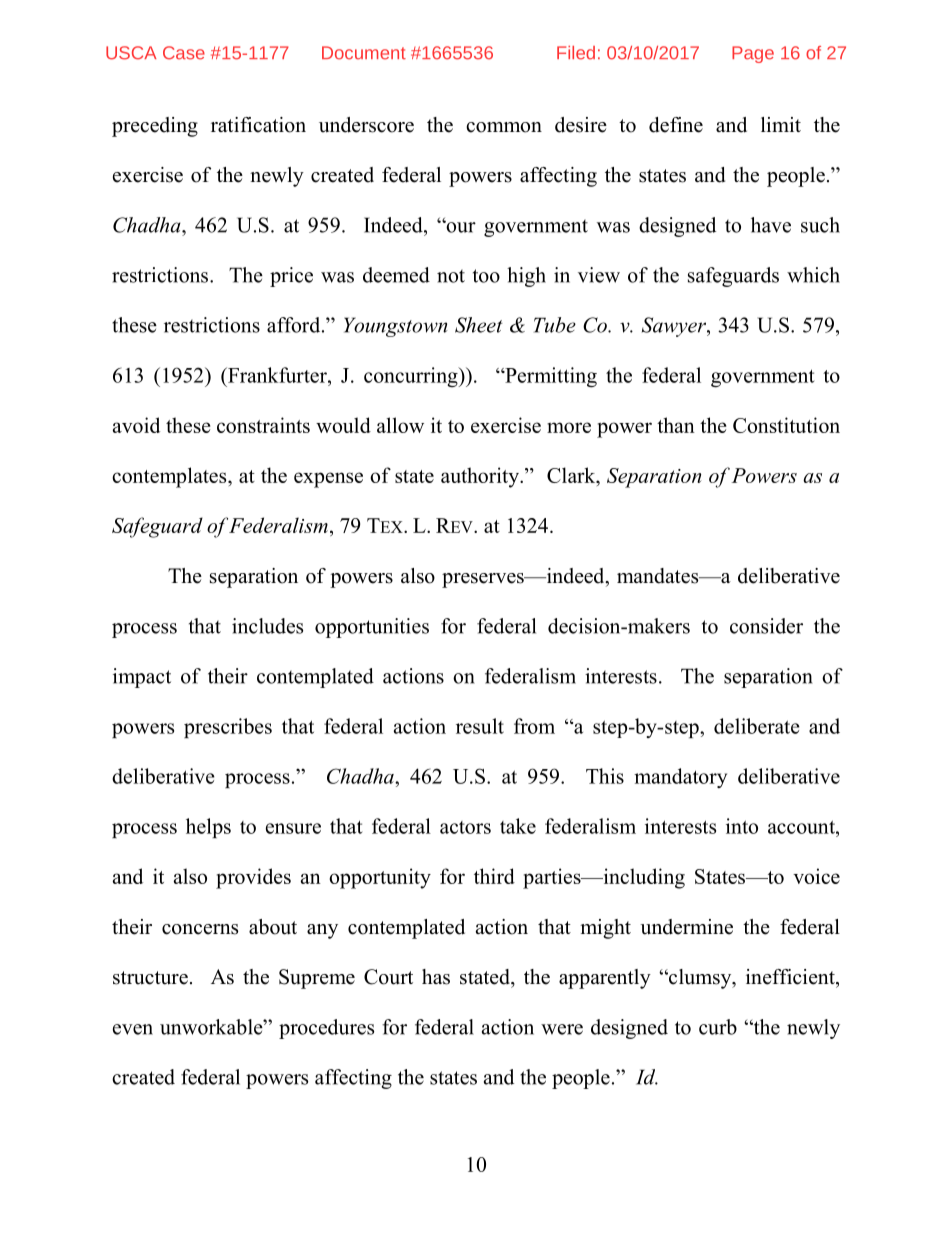 The height and width of the image is (1233, 952). I want to click on Constitution, so click(786, 425).
